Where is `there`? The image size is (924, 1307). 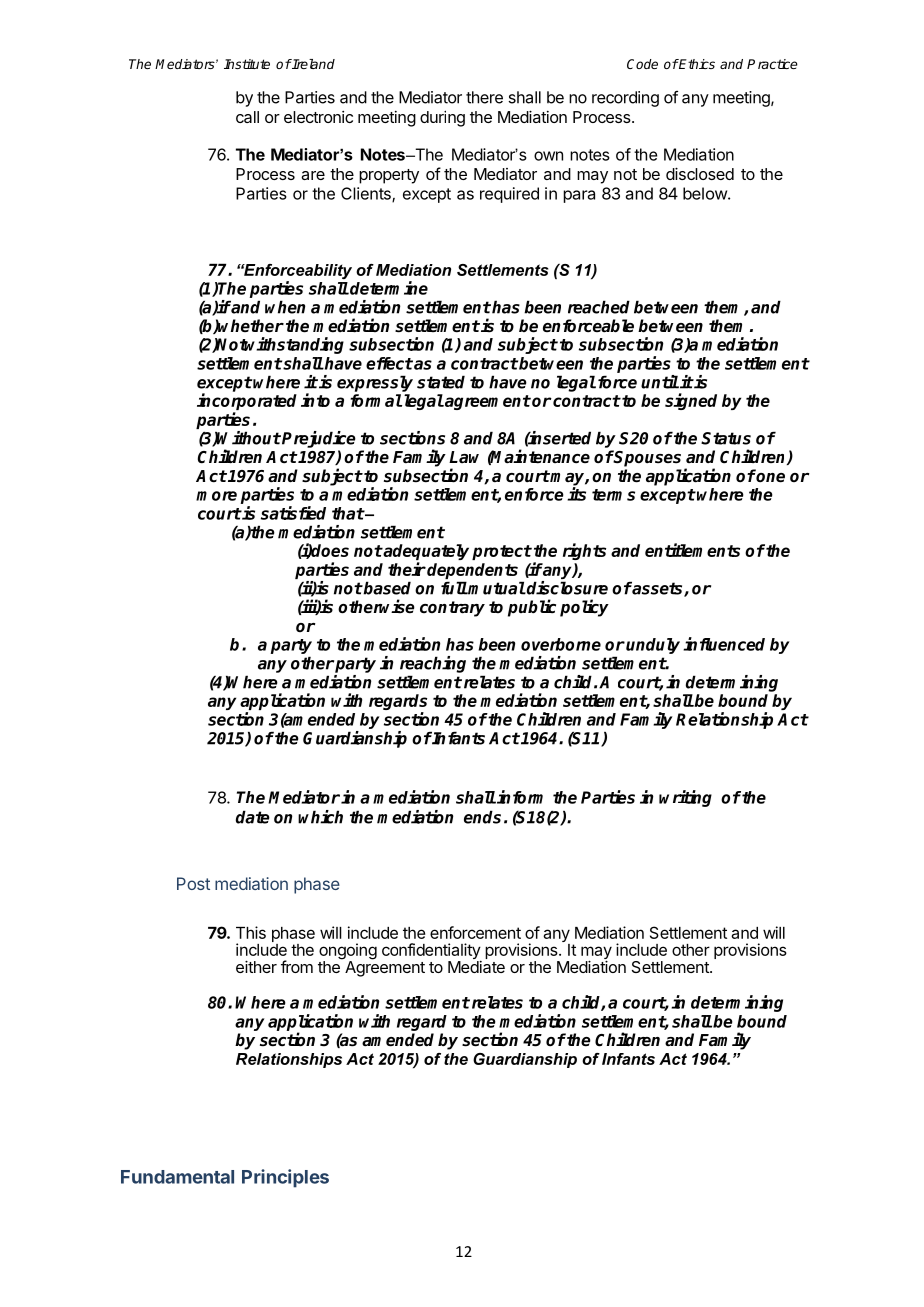
there is located at coordinates (484, 97).
